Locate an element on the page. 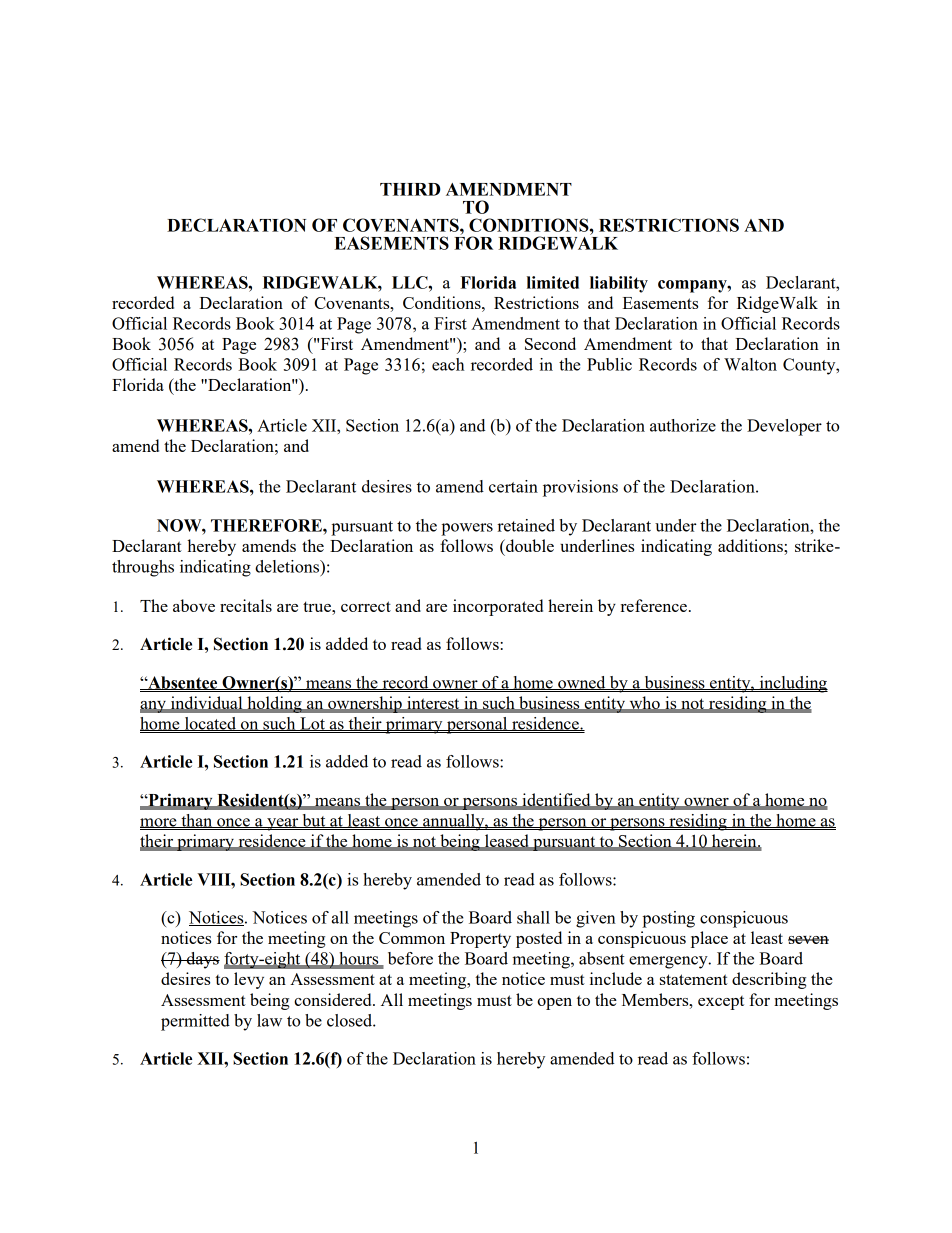 The height and width of the document is (1233, 952). law is located at coordinates (269, 1020).
